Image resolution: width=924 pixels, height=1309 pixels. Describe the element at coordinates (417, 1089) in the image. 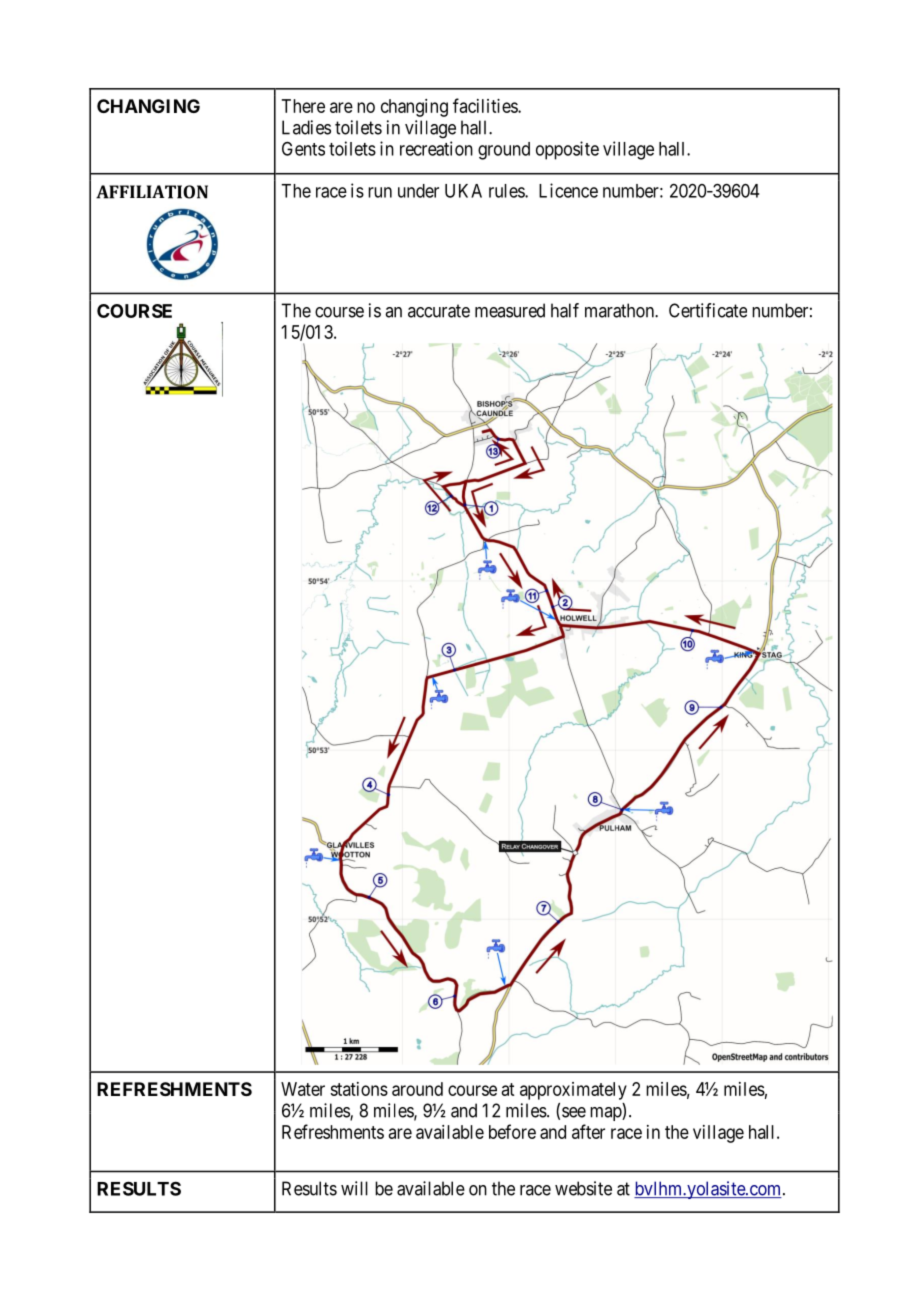

I see `around` at that location.
